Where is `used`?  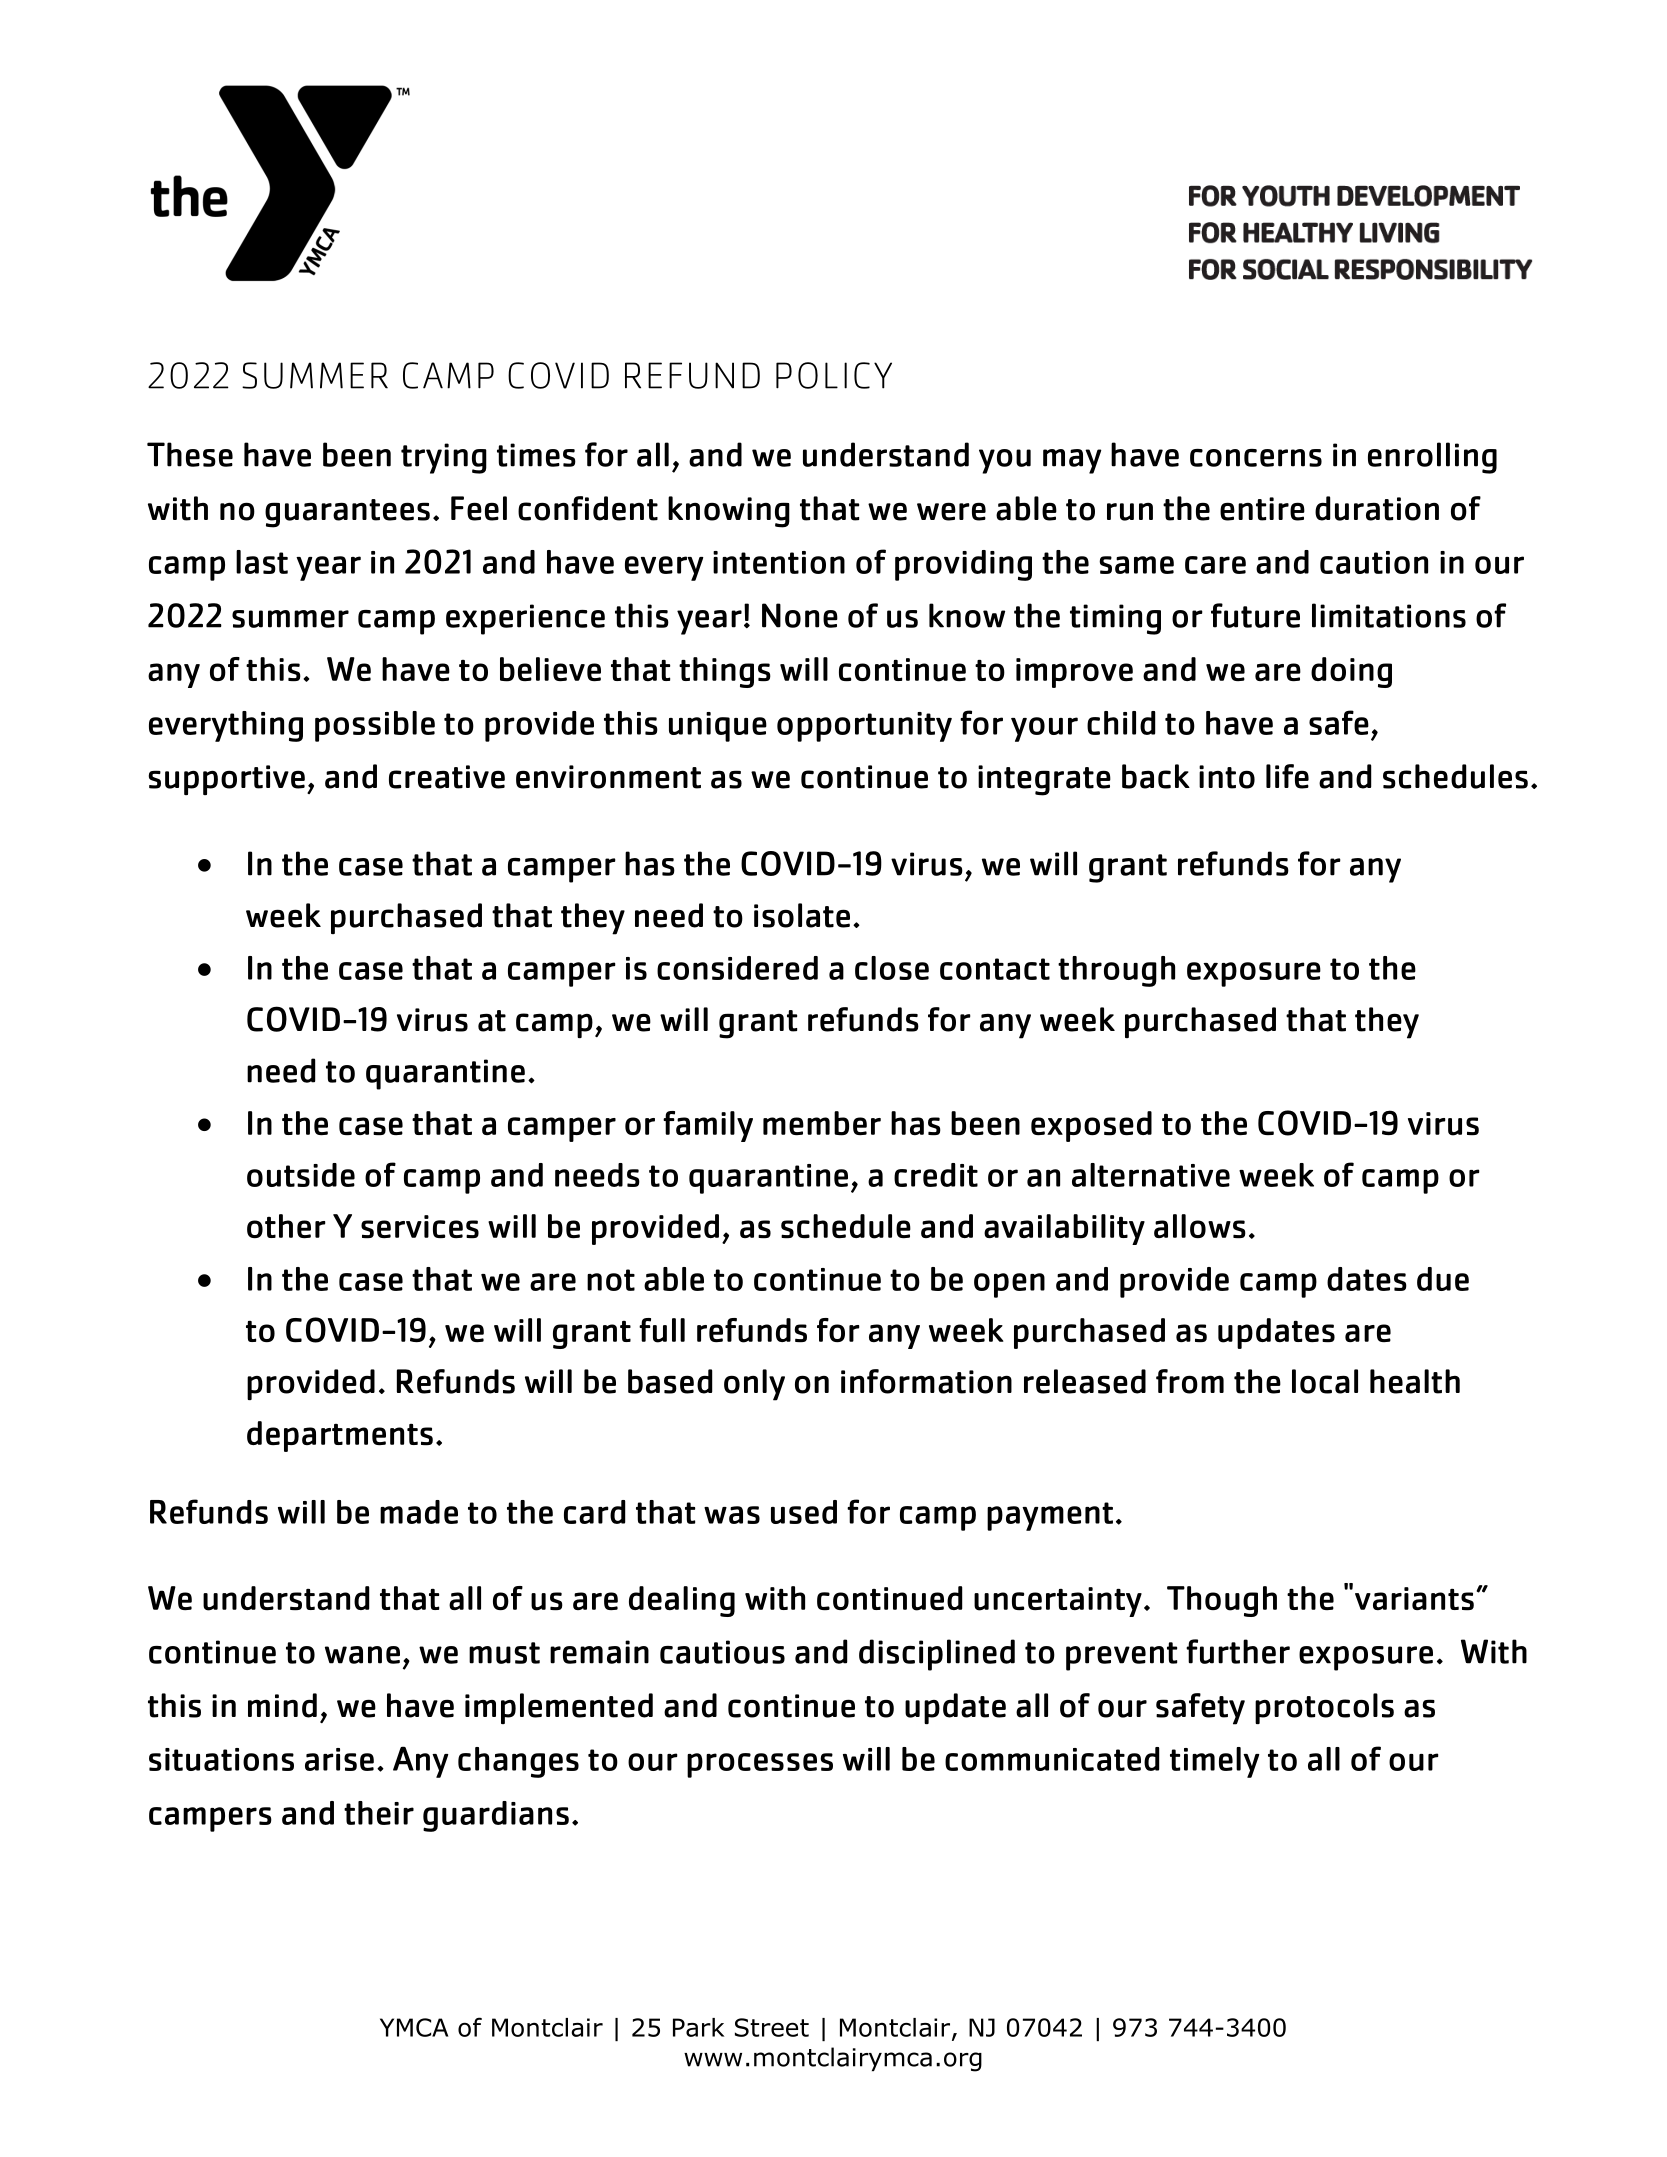 used is located at coordinates (804, 1512).
